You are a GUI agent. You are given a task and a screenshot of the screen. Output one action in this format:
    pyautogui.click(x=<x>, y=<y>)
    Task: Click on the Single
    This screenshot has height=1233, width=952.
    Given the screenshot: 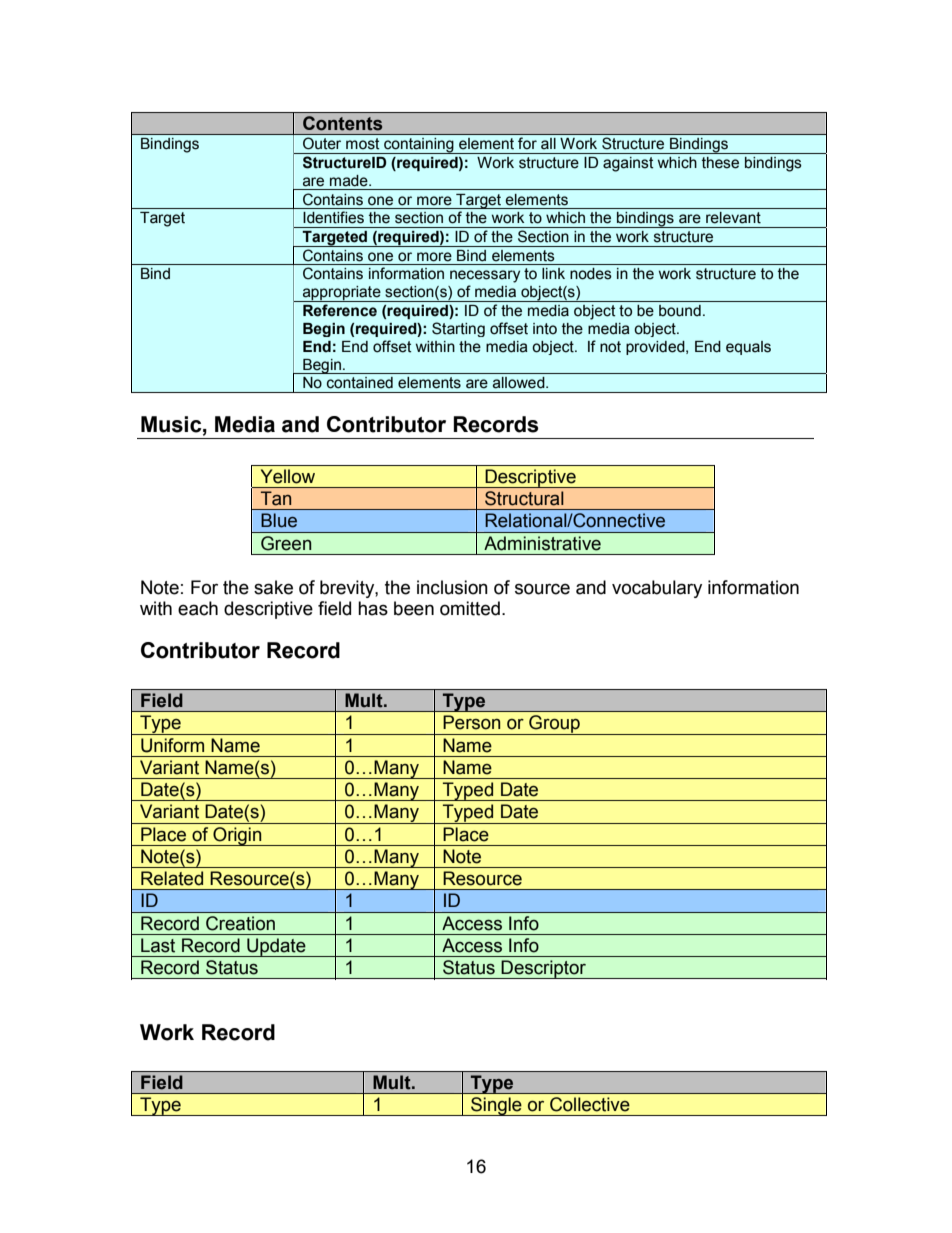 What is the action you would take?
    pyautogui.click(x=496, y=1106)
